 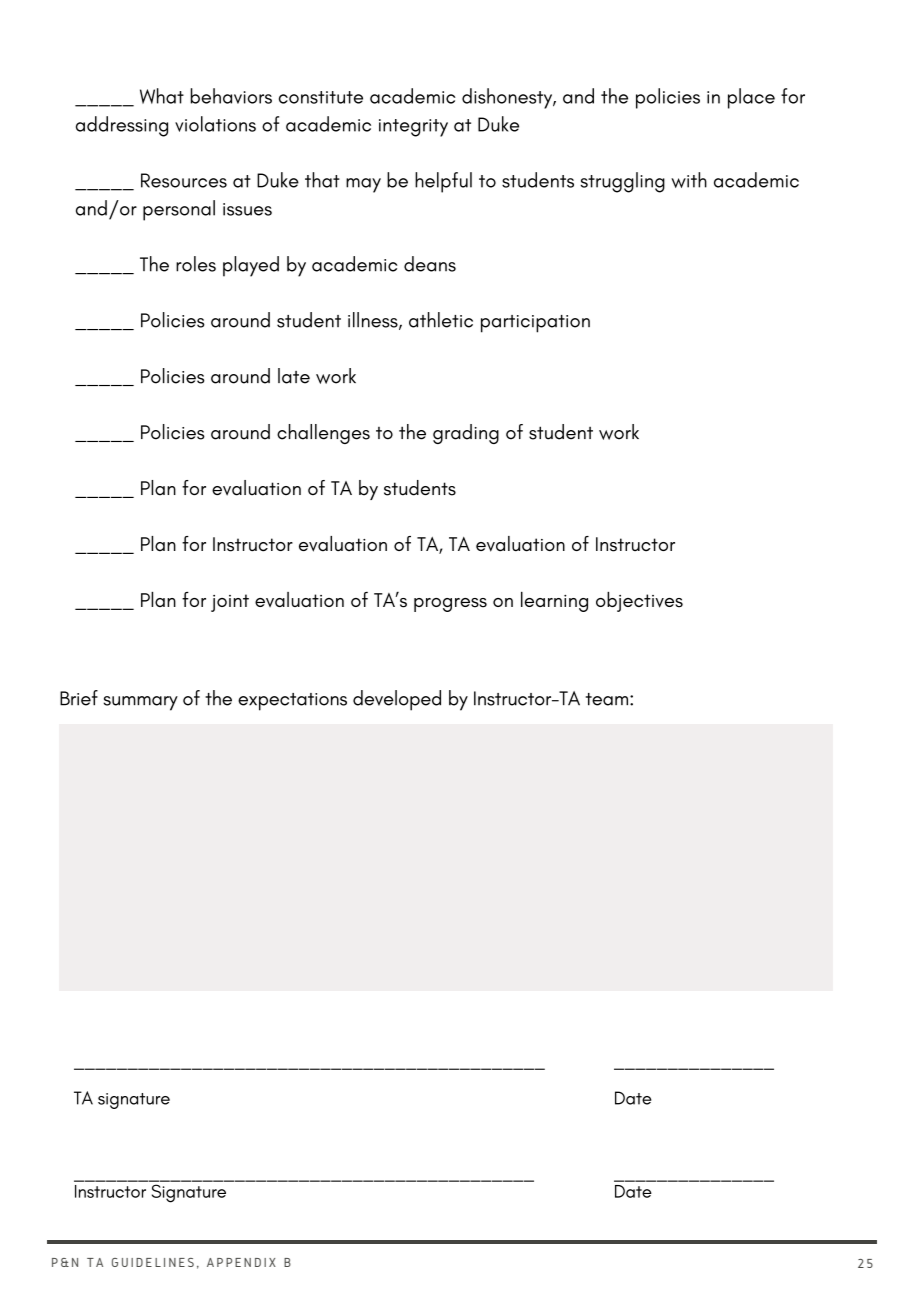 I want to click on What, so click(x=162, y=96).
